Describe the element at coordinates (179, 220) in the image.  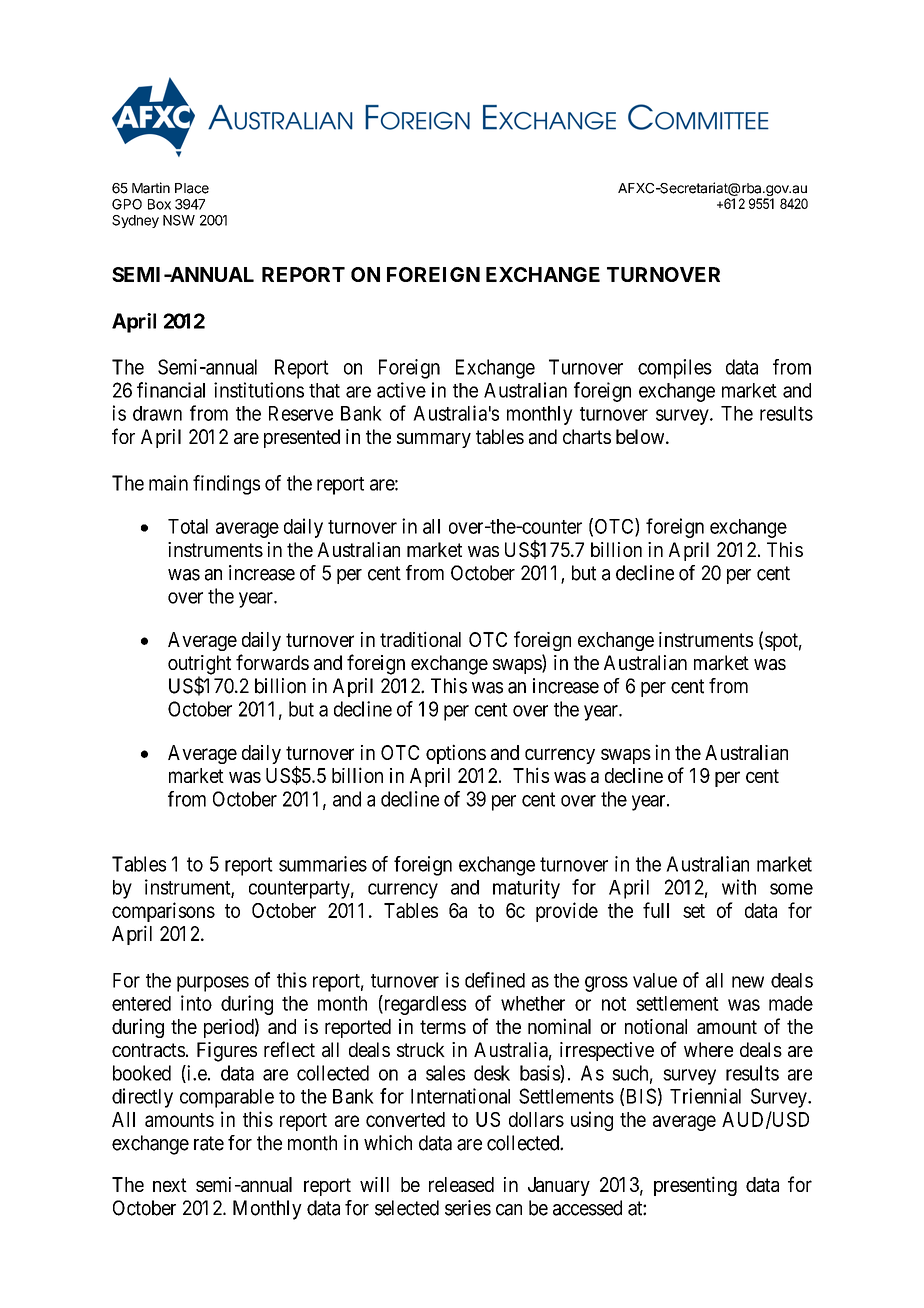
I see `NSW` at that location.
